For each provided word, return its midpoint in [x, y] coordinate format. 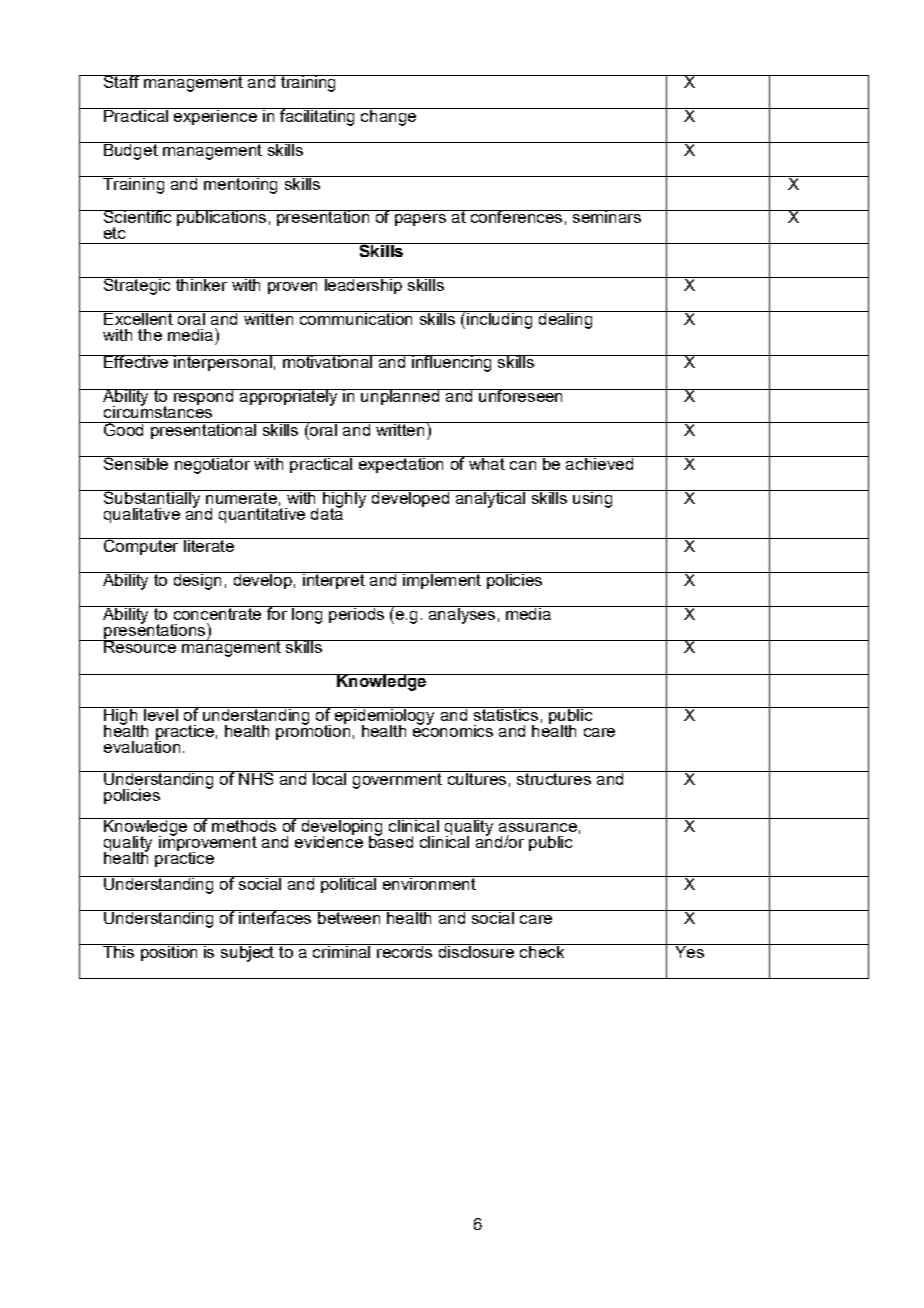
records [405, 951]
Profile [200, 116]
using [592, 499]
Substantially [152, 500]
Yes [689, 951]
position [169, 952]
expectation [401, 464]
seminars [606, 216]
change [388, 117]
